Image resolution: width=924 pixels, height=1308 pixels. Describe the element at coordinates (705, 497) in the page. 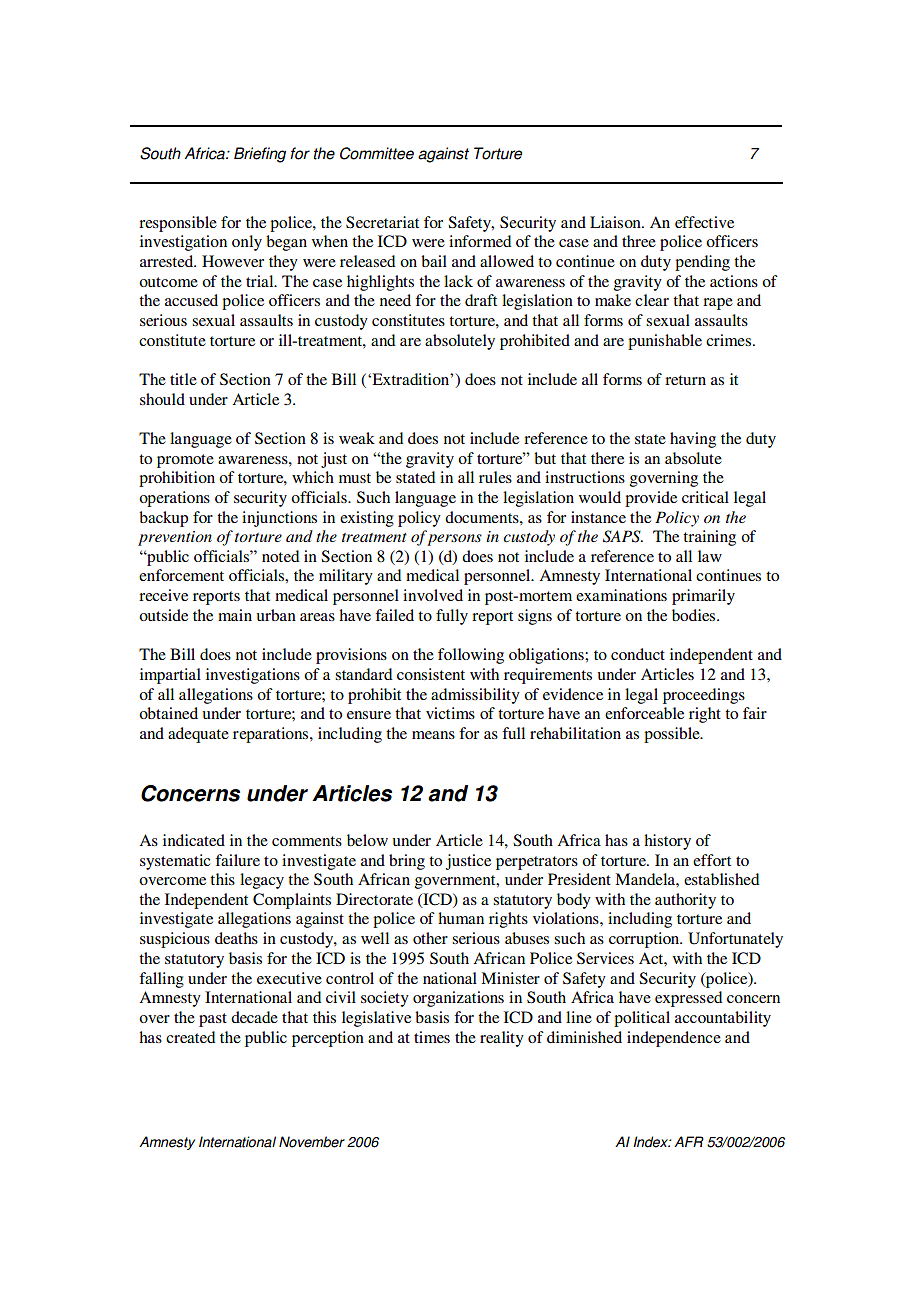

I see `critical` at that location.
